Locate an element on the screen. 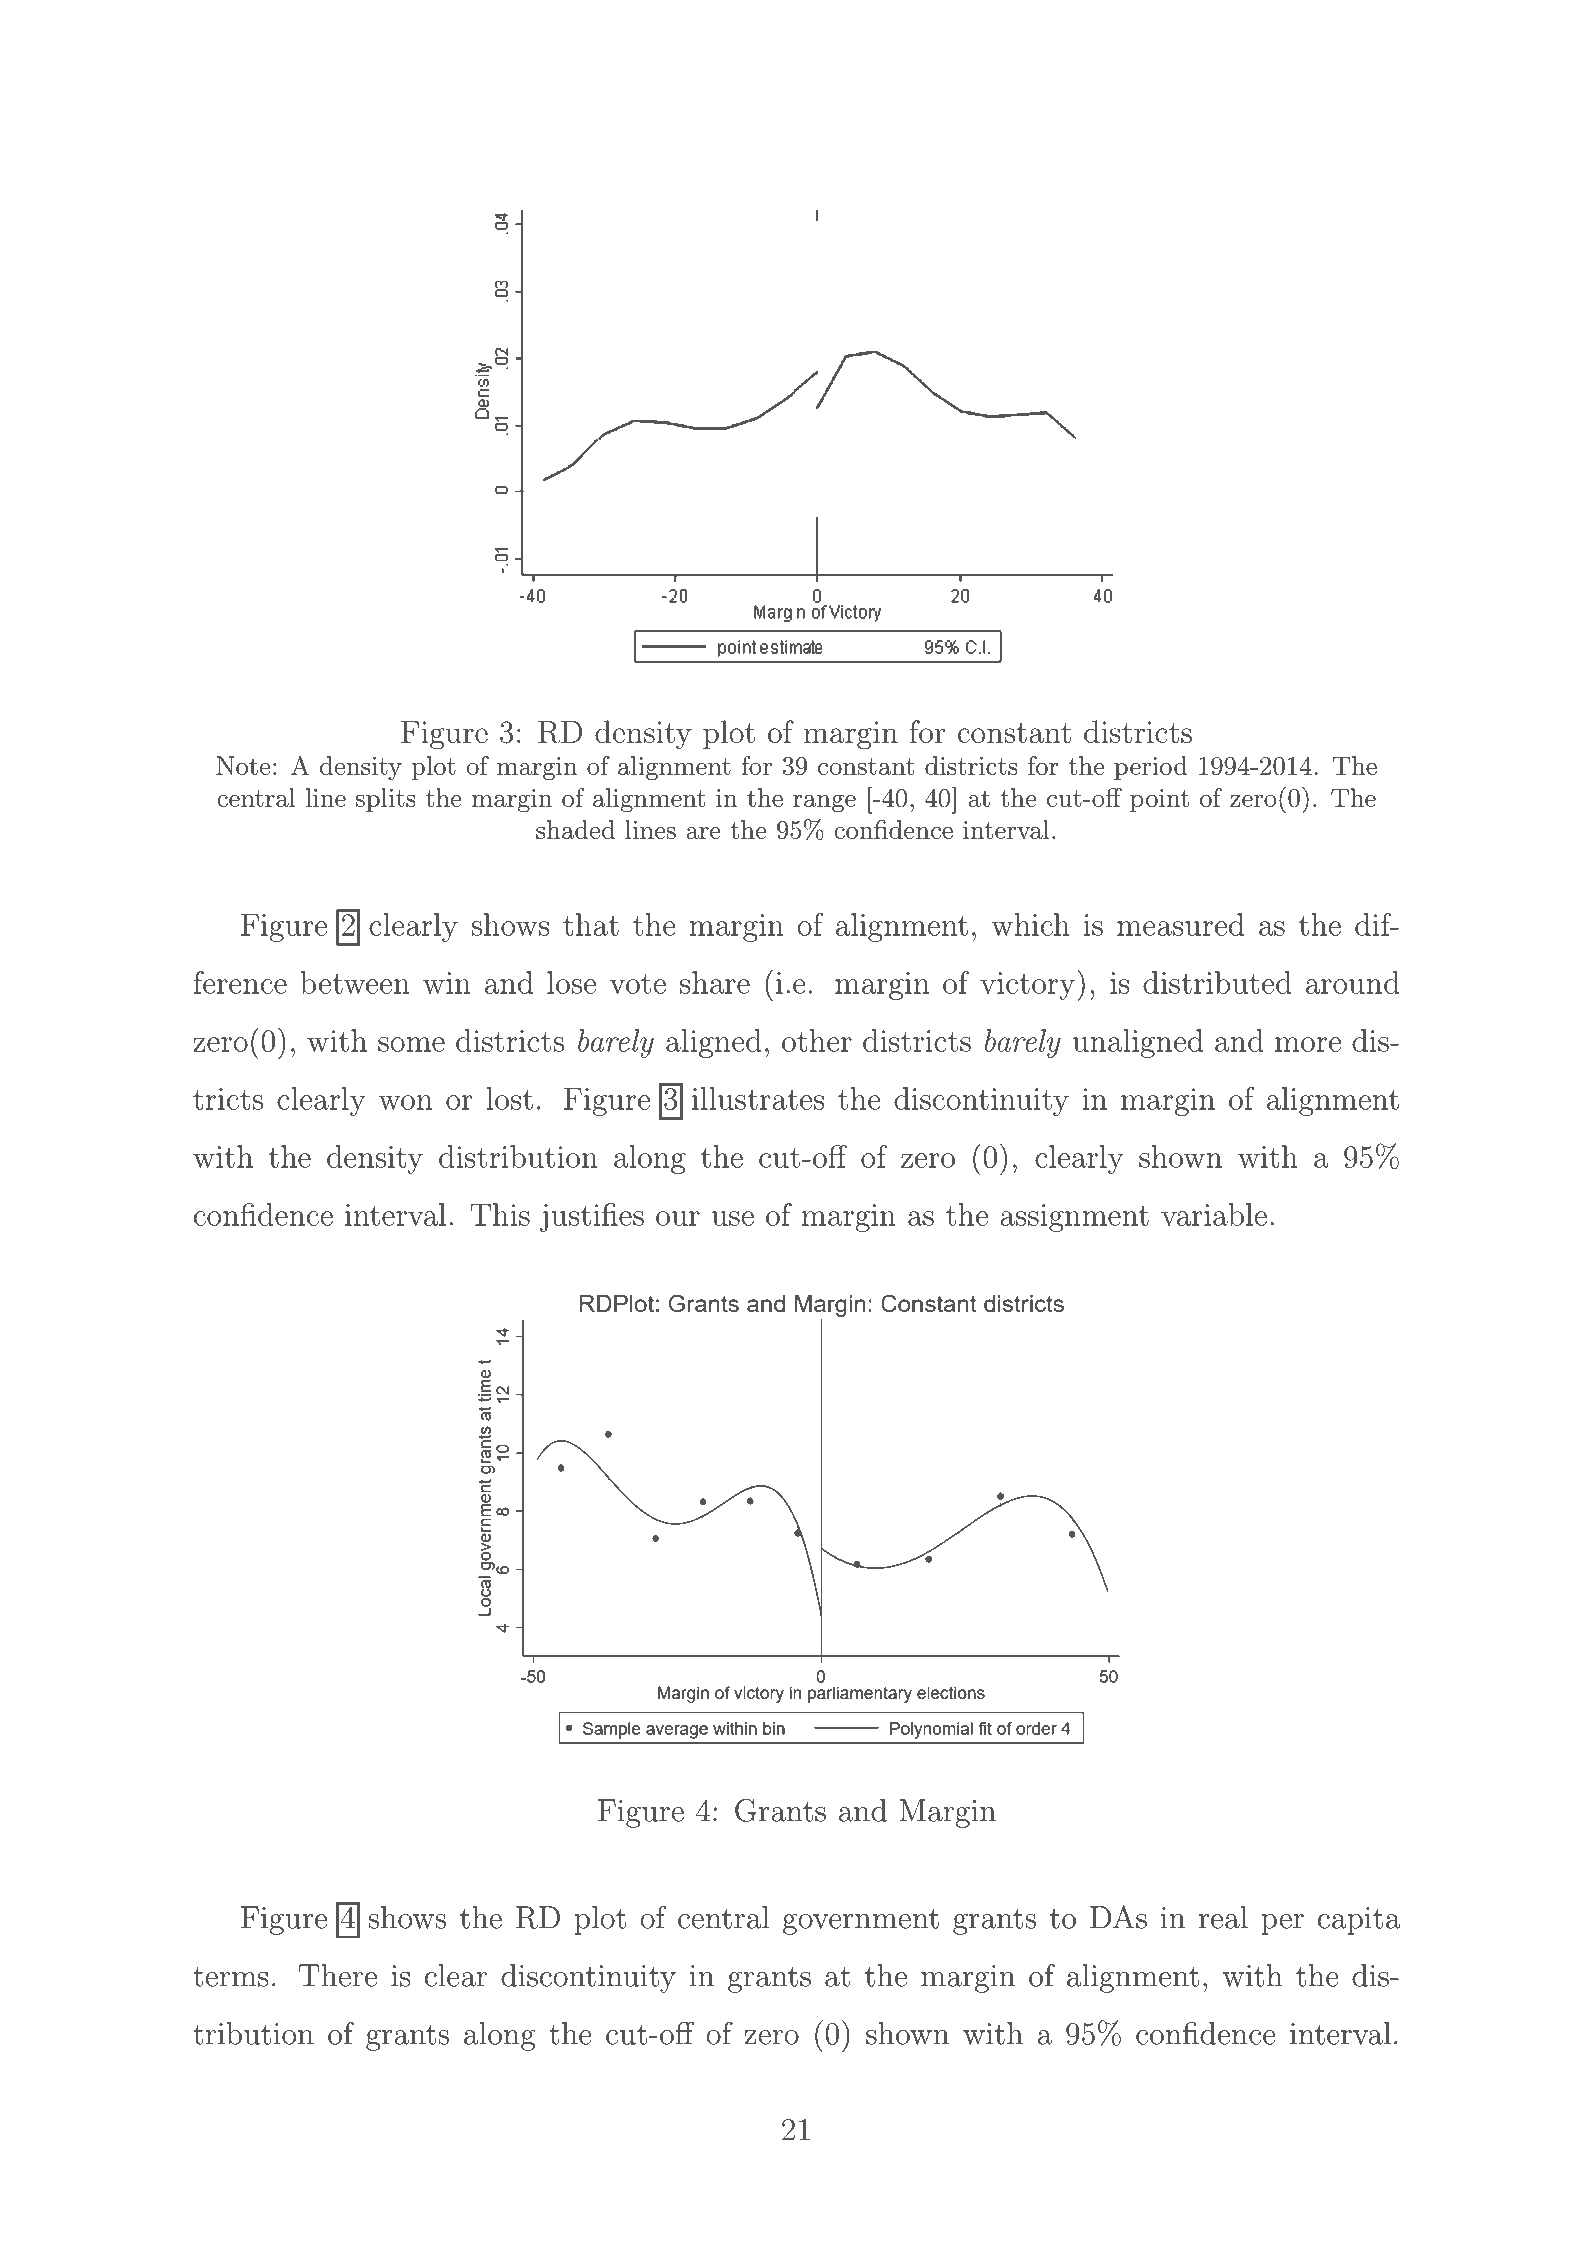 The height and width of the screenshot is (2253, 1593). justifies is located at coordinates (592, 1217).
